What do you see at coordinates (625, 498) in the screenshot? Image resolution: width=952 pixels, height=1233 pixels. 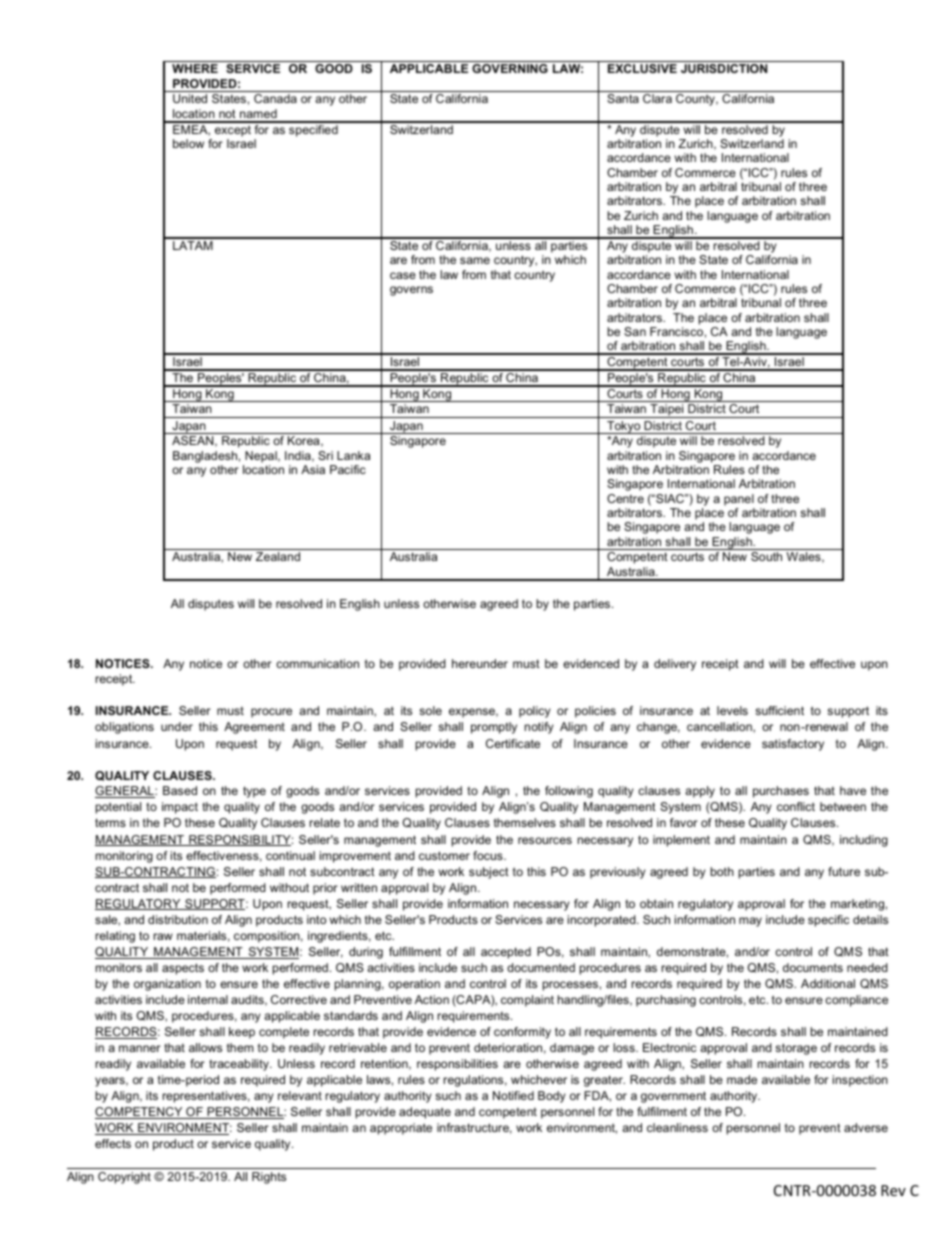 I see `Centre` at bounding box center [625, 498].
